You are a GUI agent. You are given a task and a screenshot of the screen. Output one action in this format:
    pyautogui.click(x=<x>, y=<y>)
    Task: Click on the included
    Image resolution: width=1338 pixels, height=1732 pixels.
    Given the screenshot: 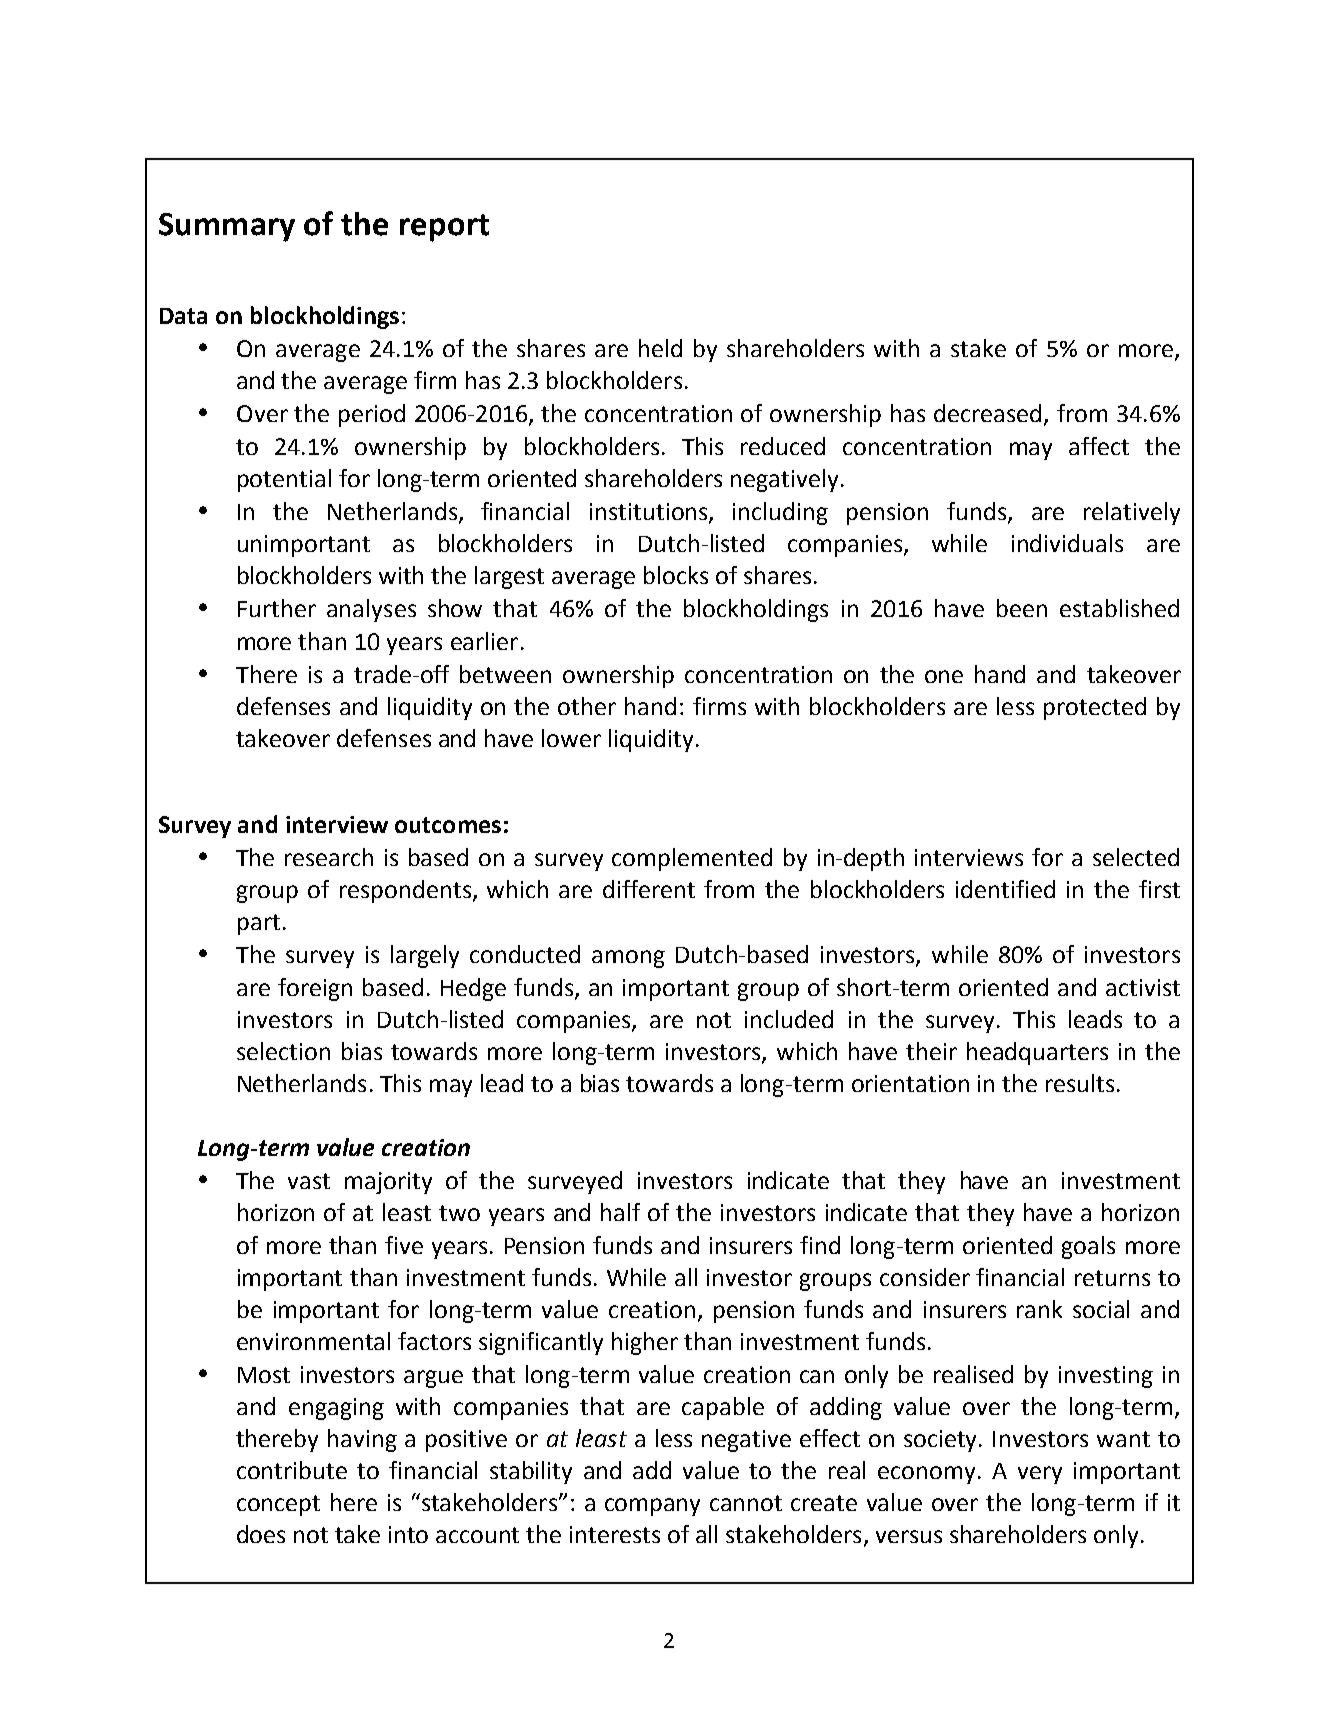 What is the action you would take?
    pyautogui.click(x=789, y=1019)
